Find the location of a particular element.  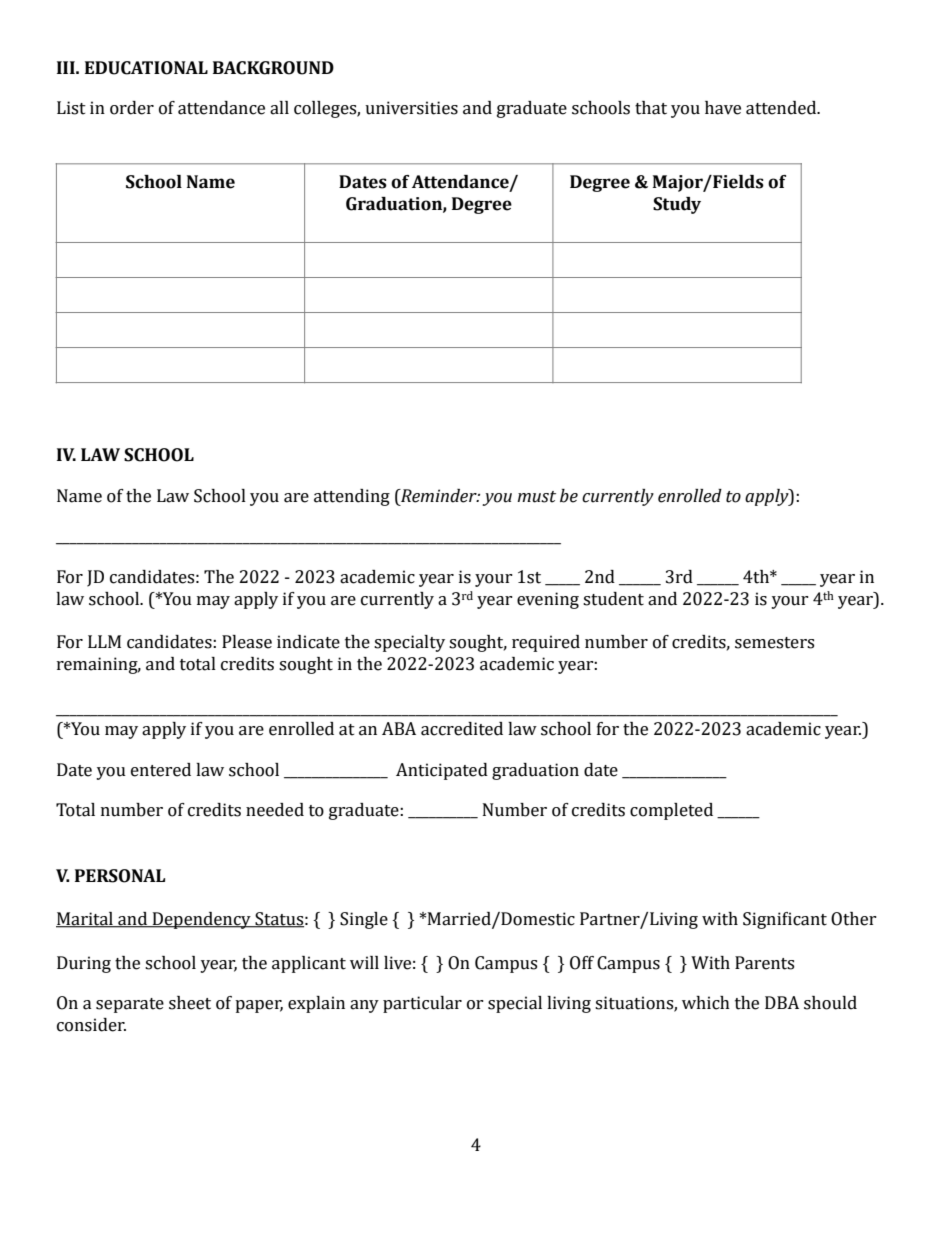

Anticipated is located at coordinates (442, 771).
